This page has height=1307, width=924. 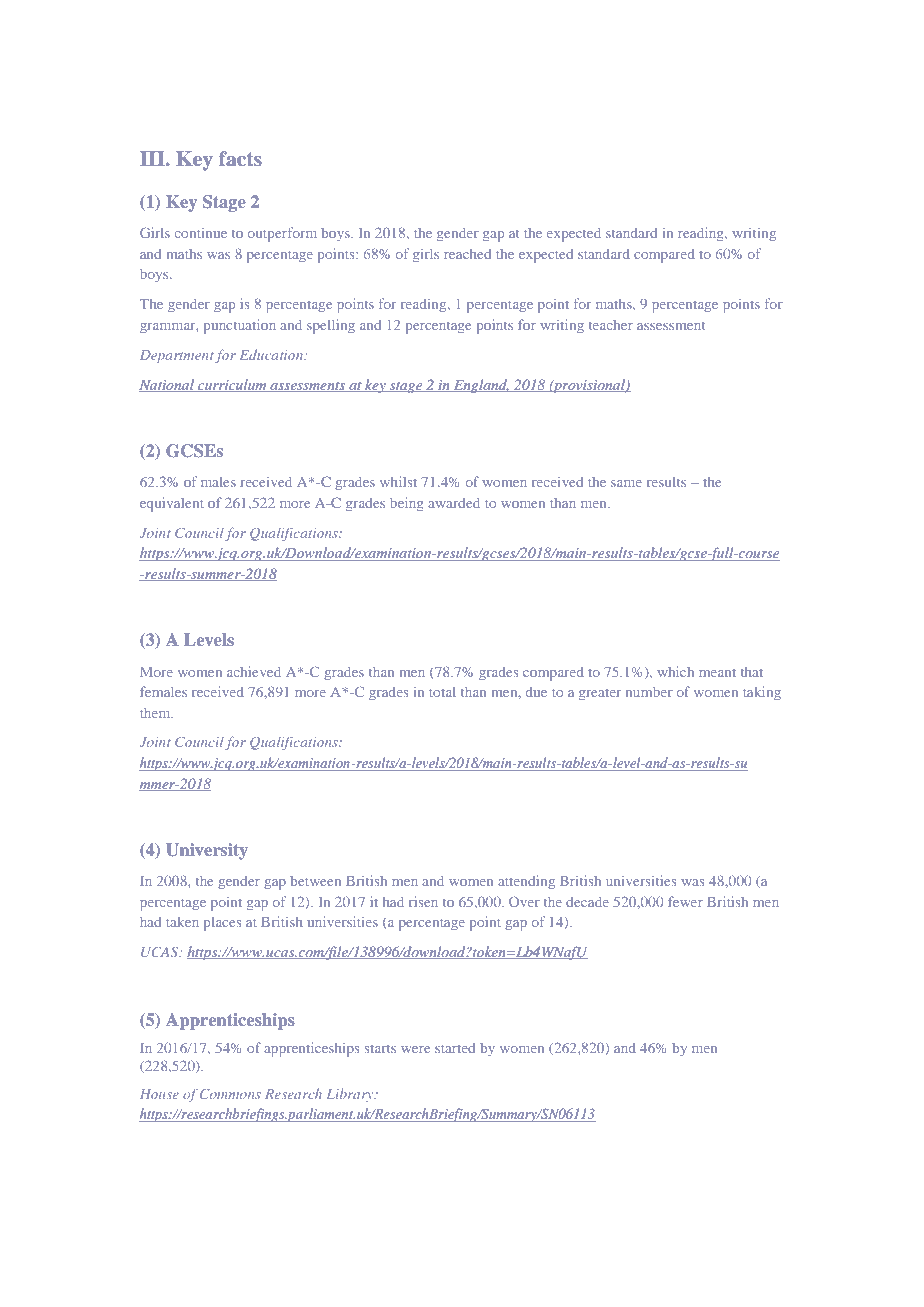 I want to click on same, so click(x=626, y=483).
